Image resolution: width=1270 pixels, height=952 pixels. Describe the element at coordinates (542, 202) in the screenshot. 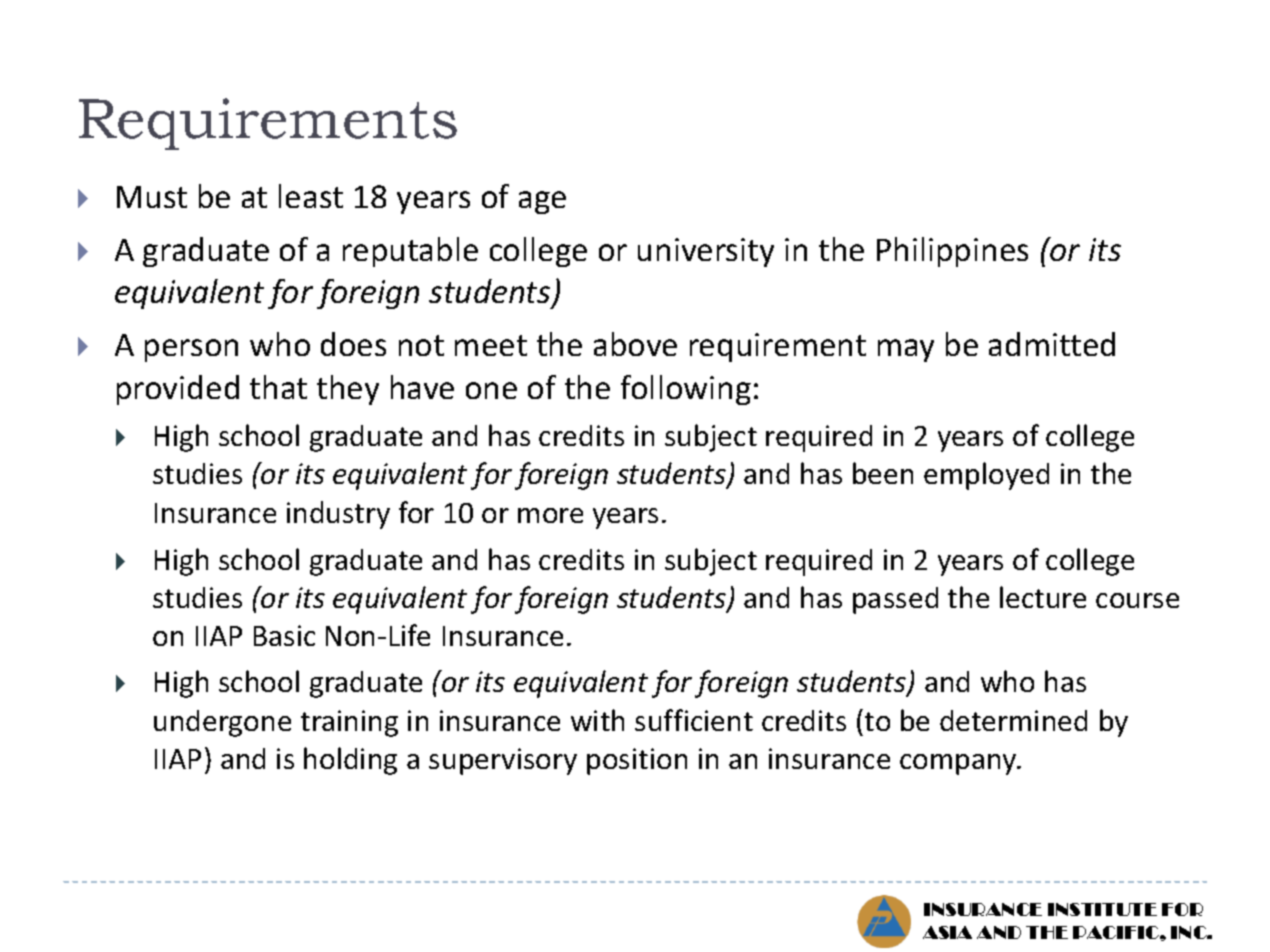

I see `age` at that location.
